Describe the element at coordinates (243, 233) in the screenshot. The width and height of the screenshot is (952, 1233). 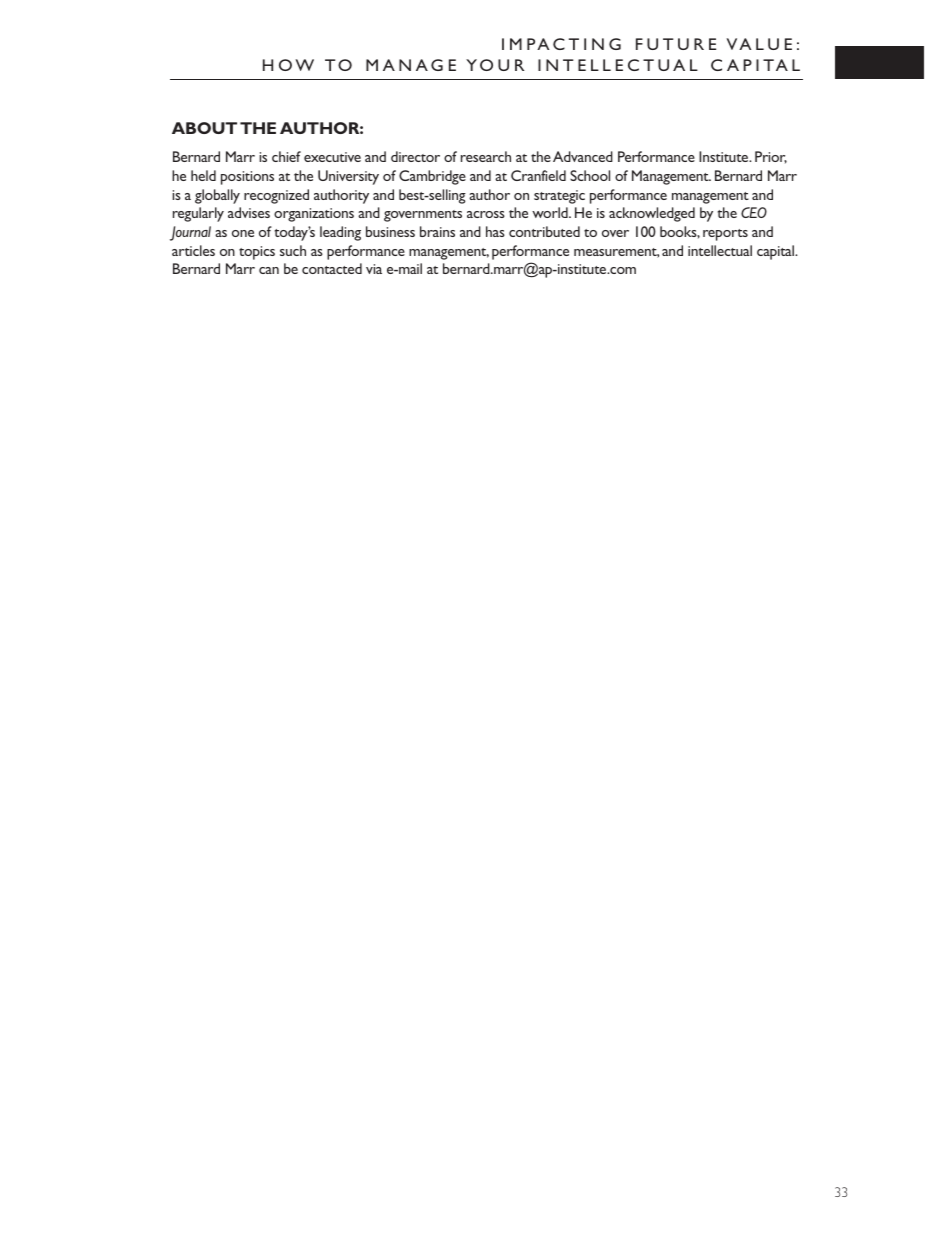
I see `one` at that location.
